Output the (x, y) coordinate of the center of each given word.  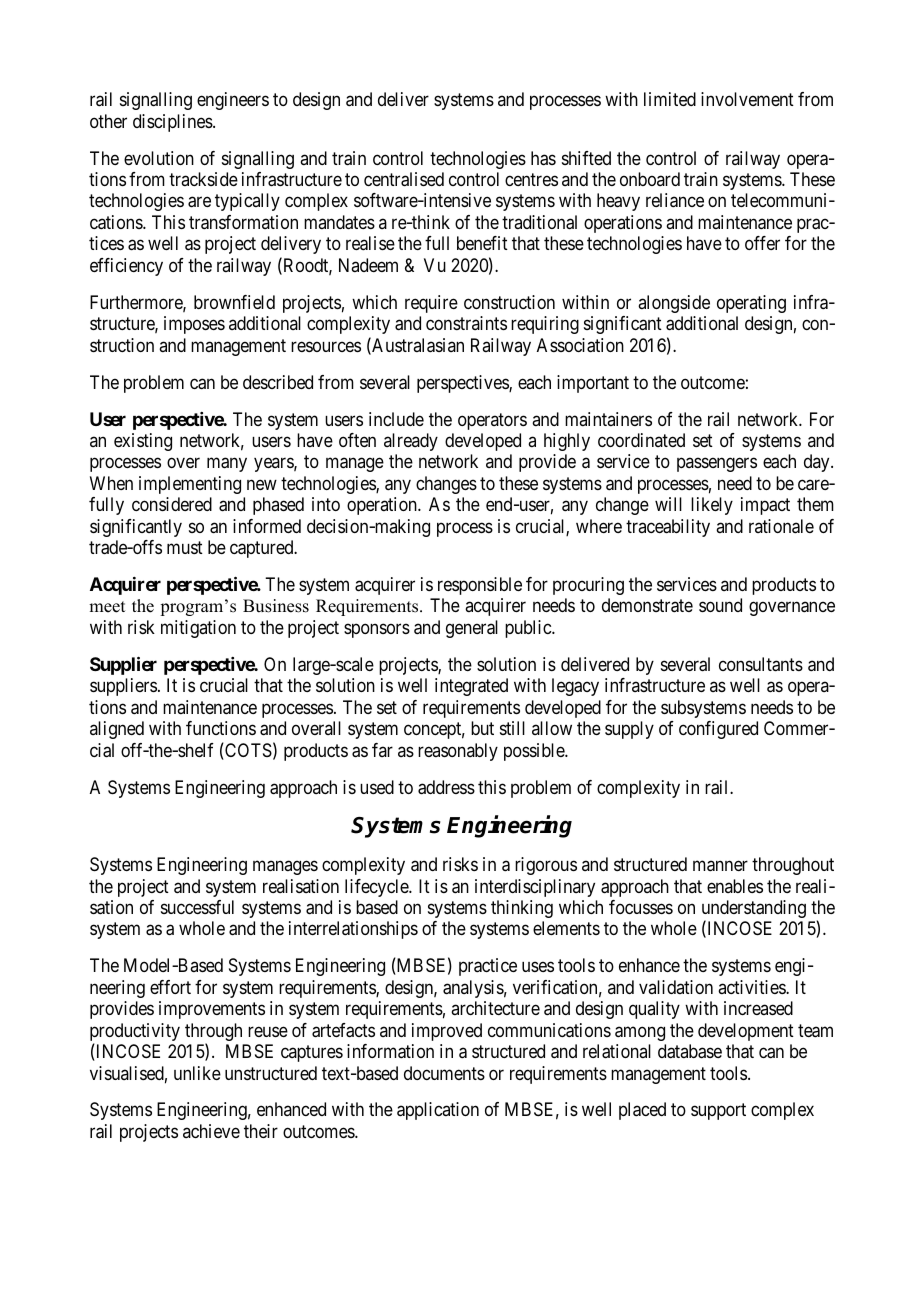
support (718, 1112)
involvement (747, 99)
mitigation (198, 629)
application (438, 1111)
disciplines (173, 123)
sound (720, 605)
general (472, 629)
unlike (197, 1073)
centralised (404, 179)
